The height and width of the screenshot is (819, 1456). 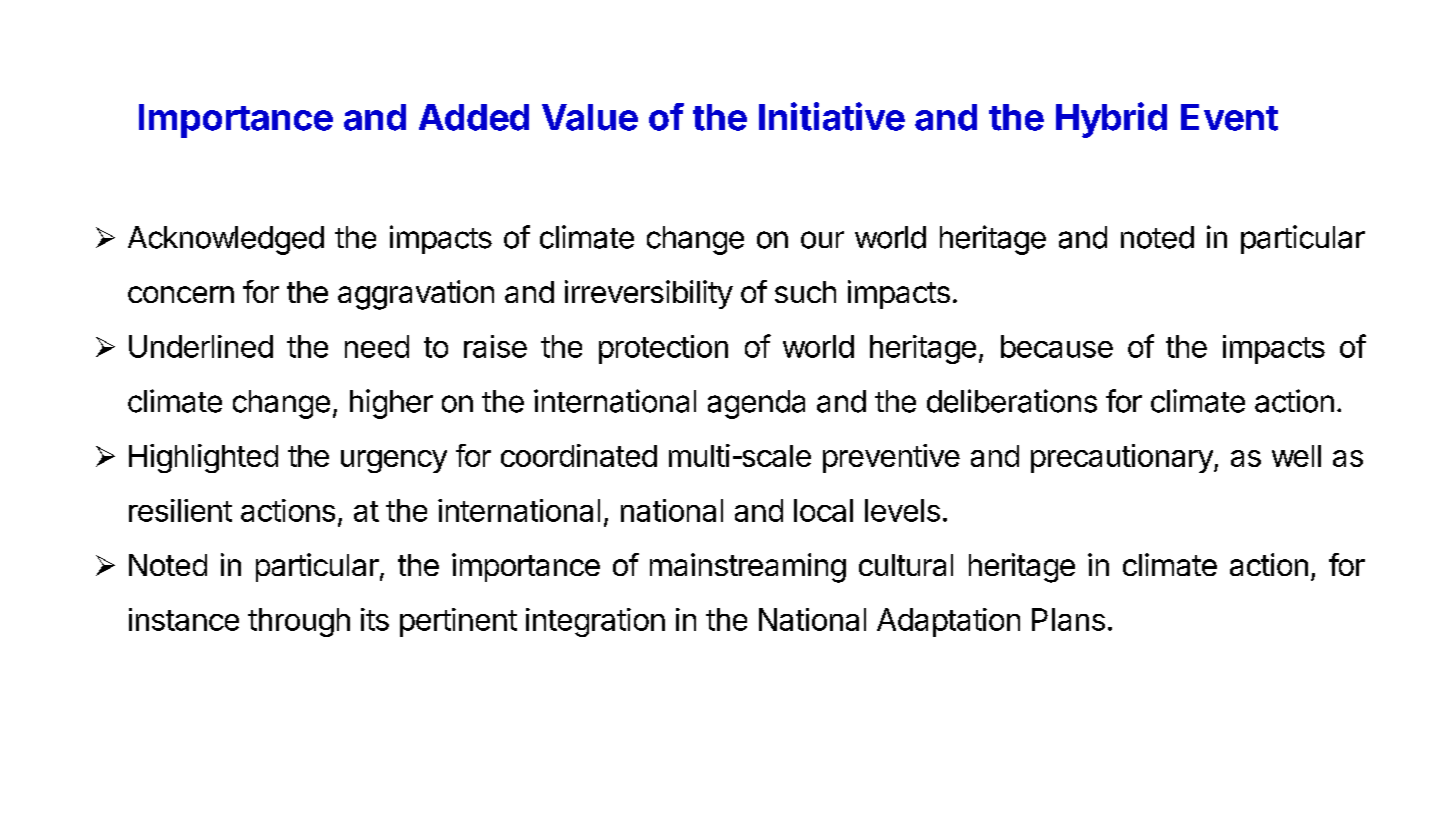 I want to click on need, so click(x=377, y=346).
